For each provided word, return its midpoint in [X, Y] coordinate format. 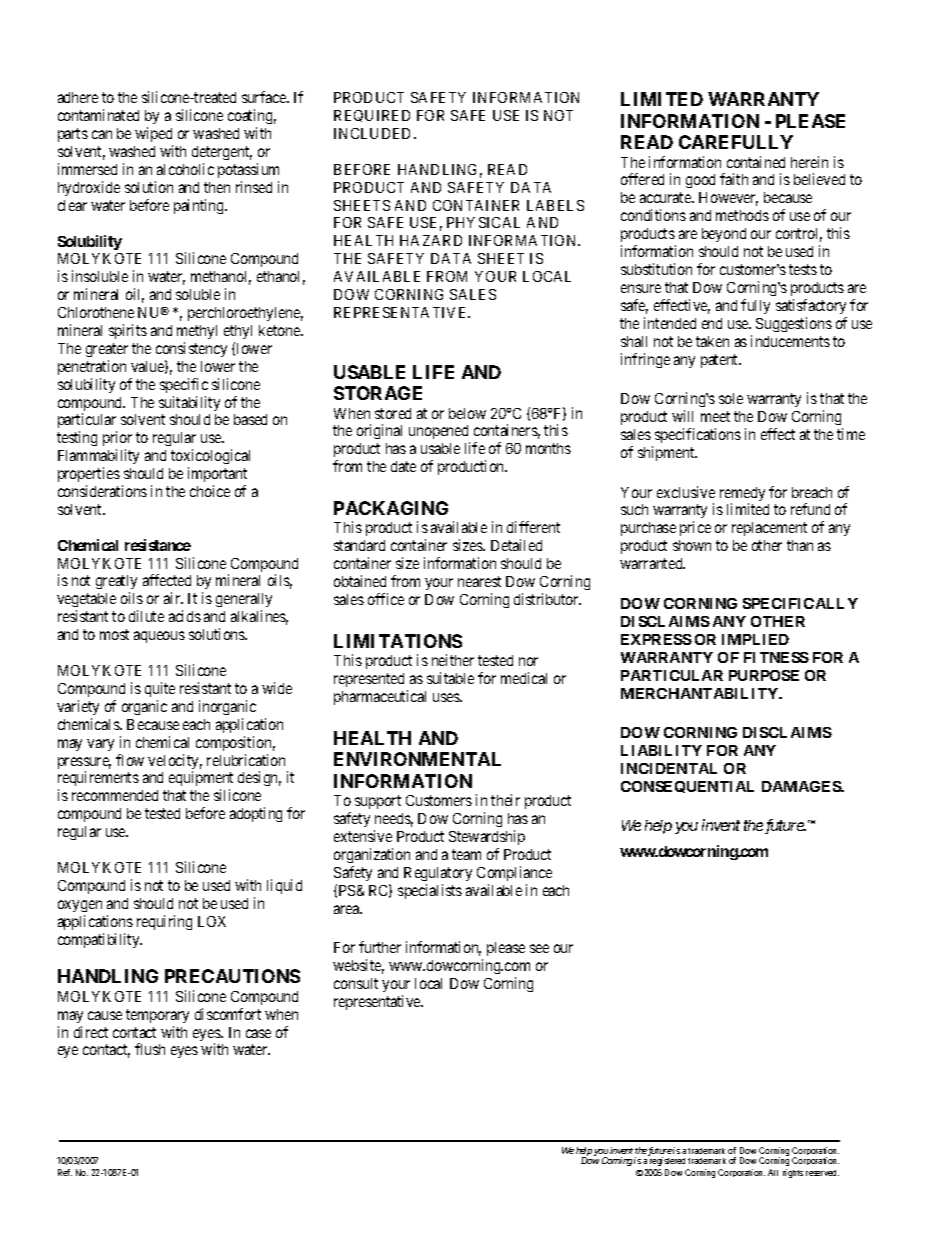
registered [667, 1161]
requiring [164, 922]
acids [185, 616]
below [467, 413]
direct [91, 1032]
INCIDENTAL [669, 768]
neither [453, 660]
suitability [189, 403]
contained [756, 162]
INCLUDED [374, 133]
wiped [153, 134]
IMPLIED [755, 639]
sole [731, 398]
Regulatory [438, 874]
